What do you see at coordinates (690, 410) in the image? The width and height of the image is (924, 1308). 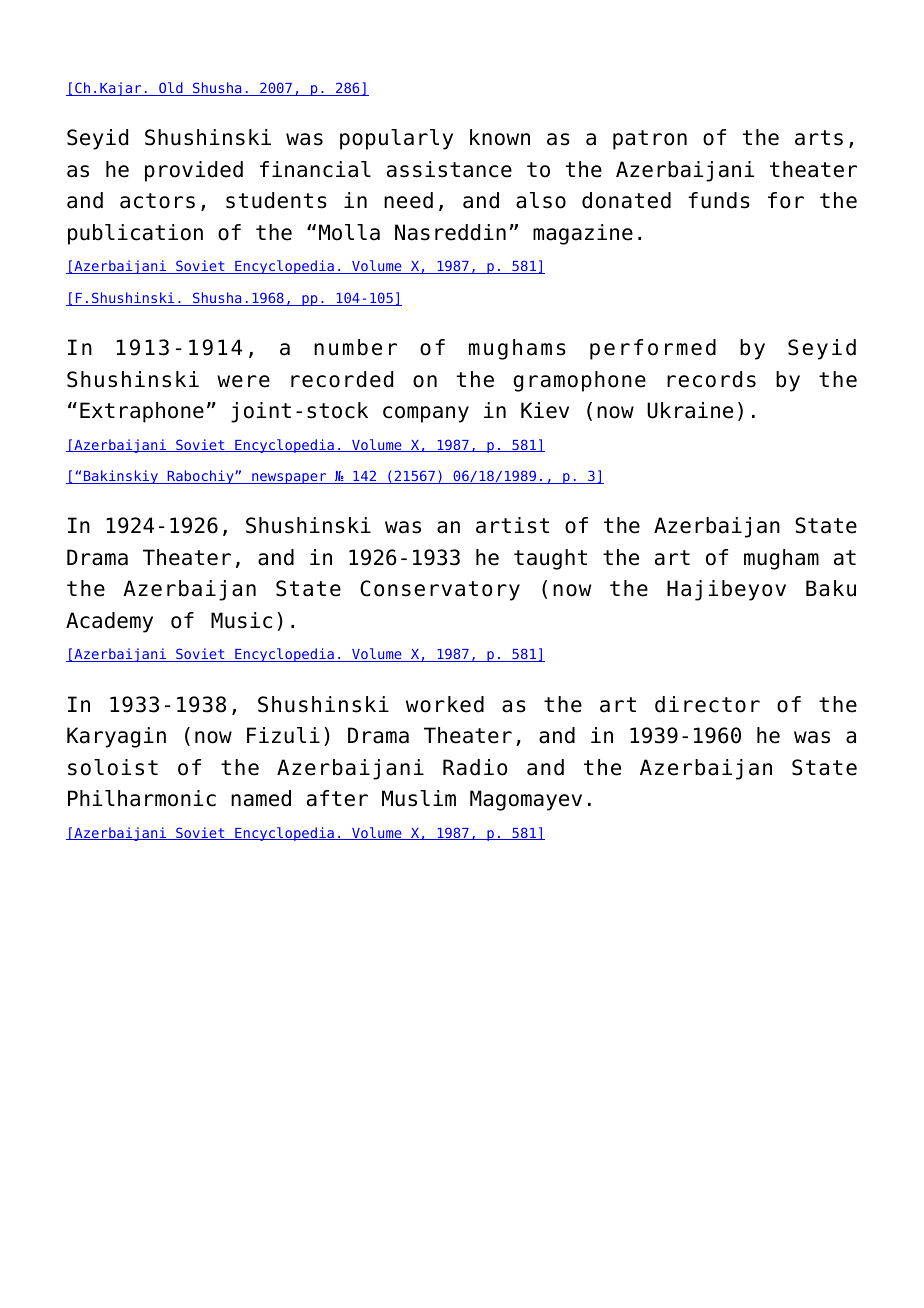 I see `Ukraine` at bounding box center [690, 410].
